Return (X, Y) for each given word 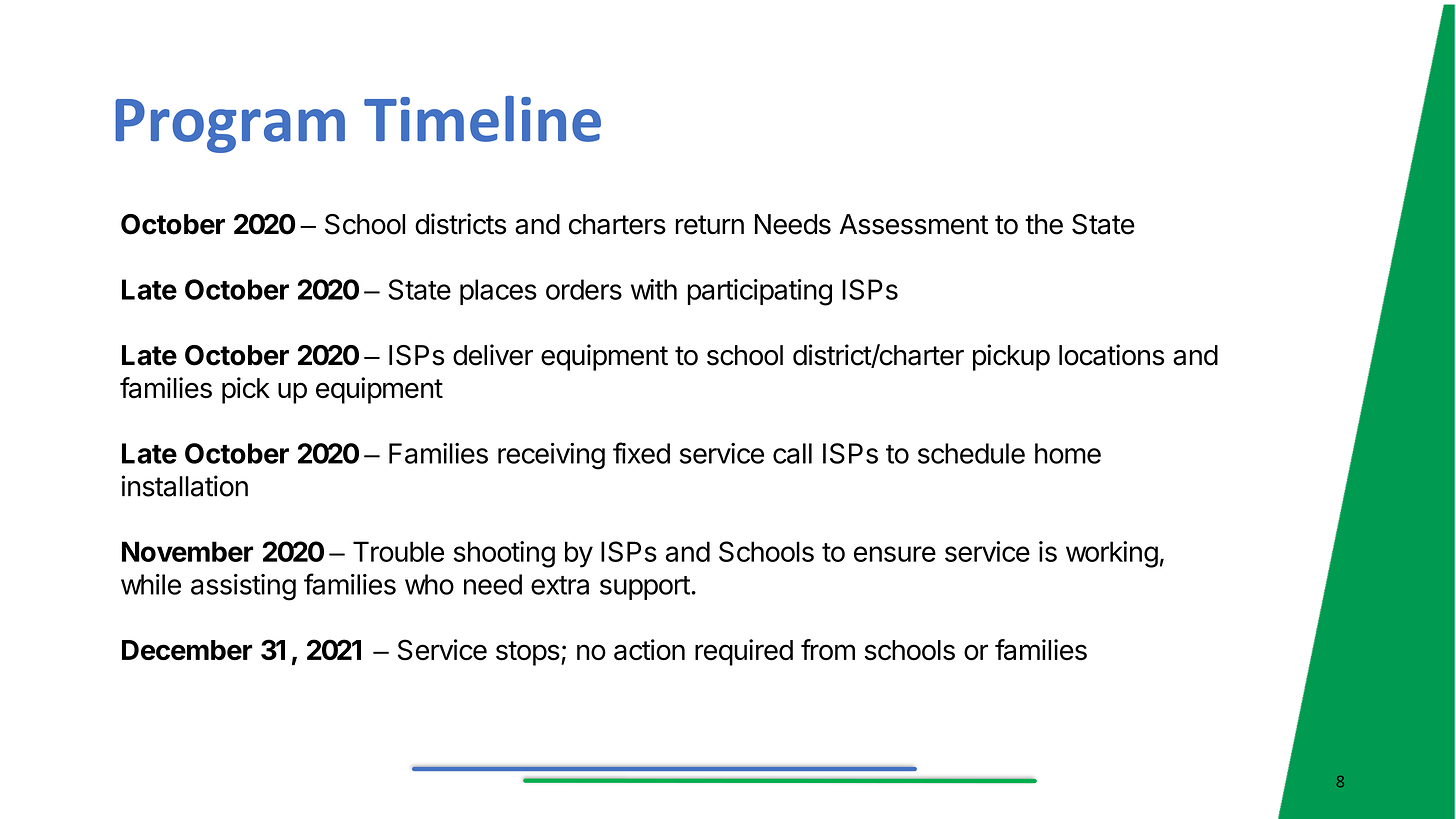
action (649, 650)
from (828, 650)
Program (230, 126)
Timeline (482, 119)
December (187, 650)
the (1044, 224)
